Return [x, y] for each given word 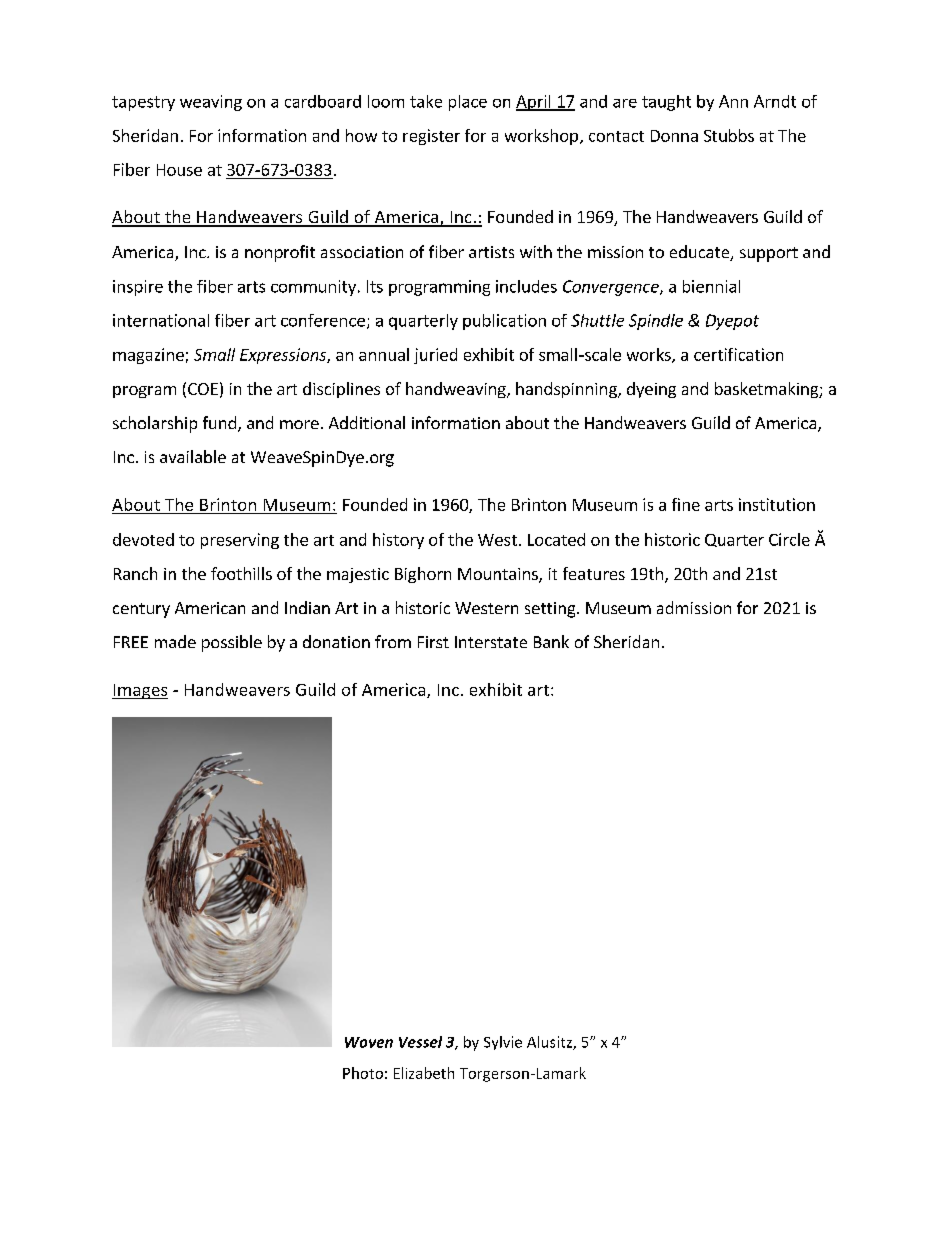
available [193, 456]
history [398, 541]
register [431, 137]
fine [686, 504]
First [433, 642]
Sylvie [503, 1043]
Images [140, 691]
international [161, 320]
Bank [551, 641]
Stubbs [729, 135]
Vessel [420, 1042]
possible [232, 643]
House [179, 170]
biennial [711, 286]
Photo [363, 1073]
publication [504, 322]
